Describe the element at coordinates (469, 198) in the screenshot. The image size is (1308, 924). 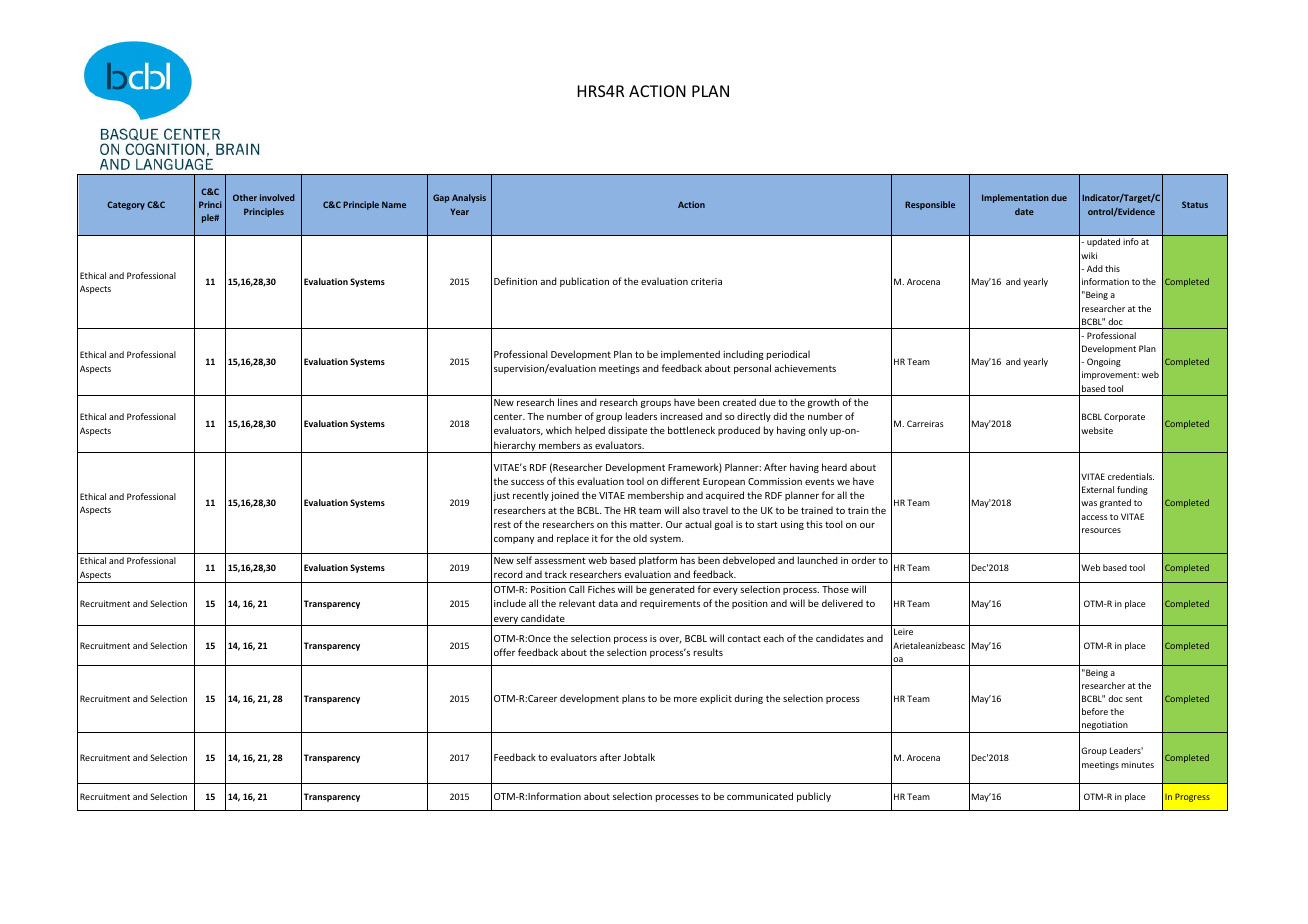
I see `Analysis` at that location.
